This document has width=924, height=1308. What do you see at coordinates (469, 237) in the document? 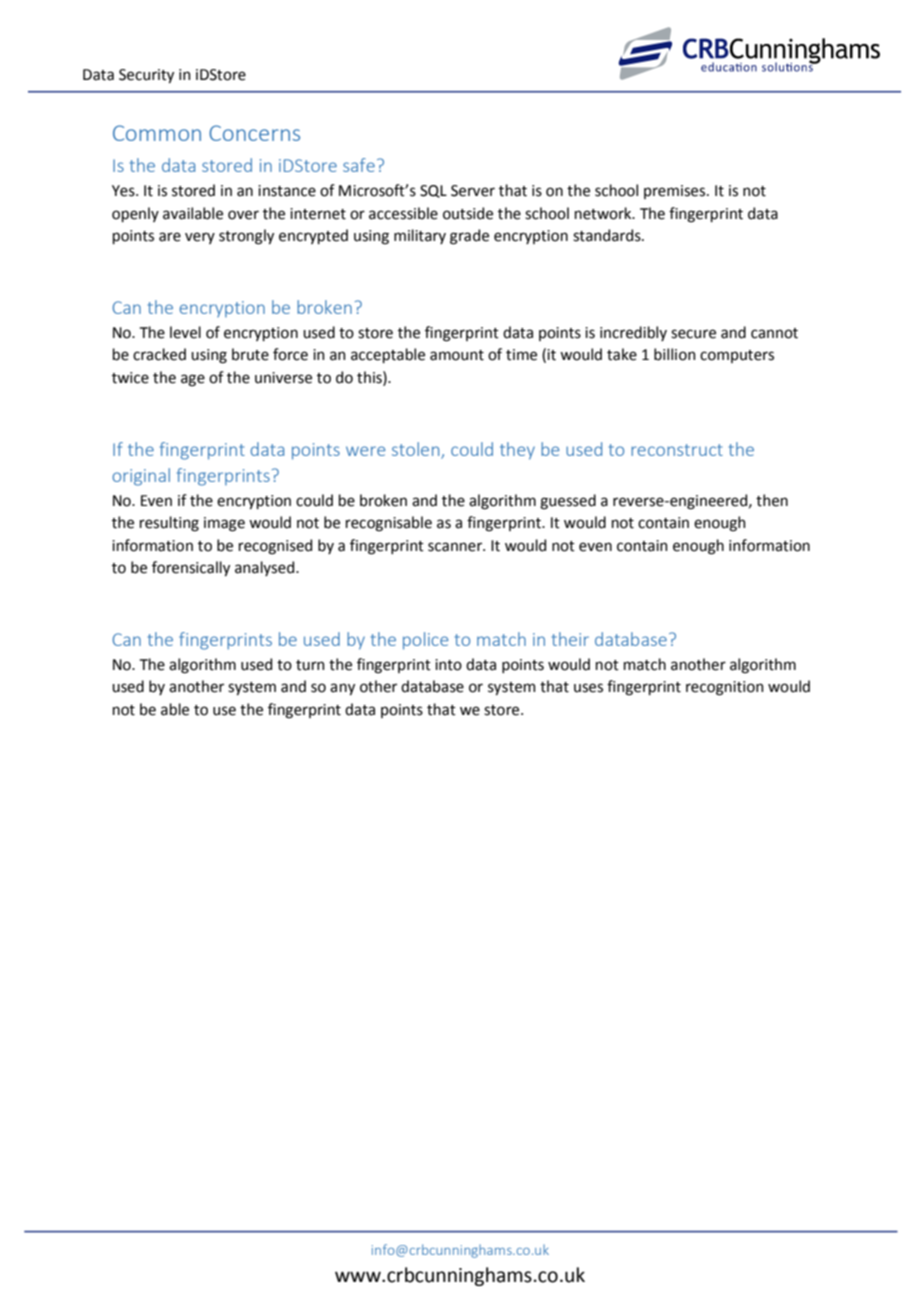
I see `grade` at bounding box center [469, 237].
